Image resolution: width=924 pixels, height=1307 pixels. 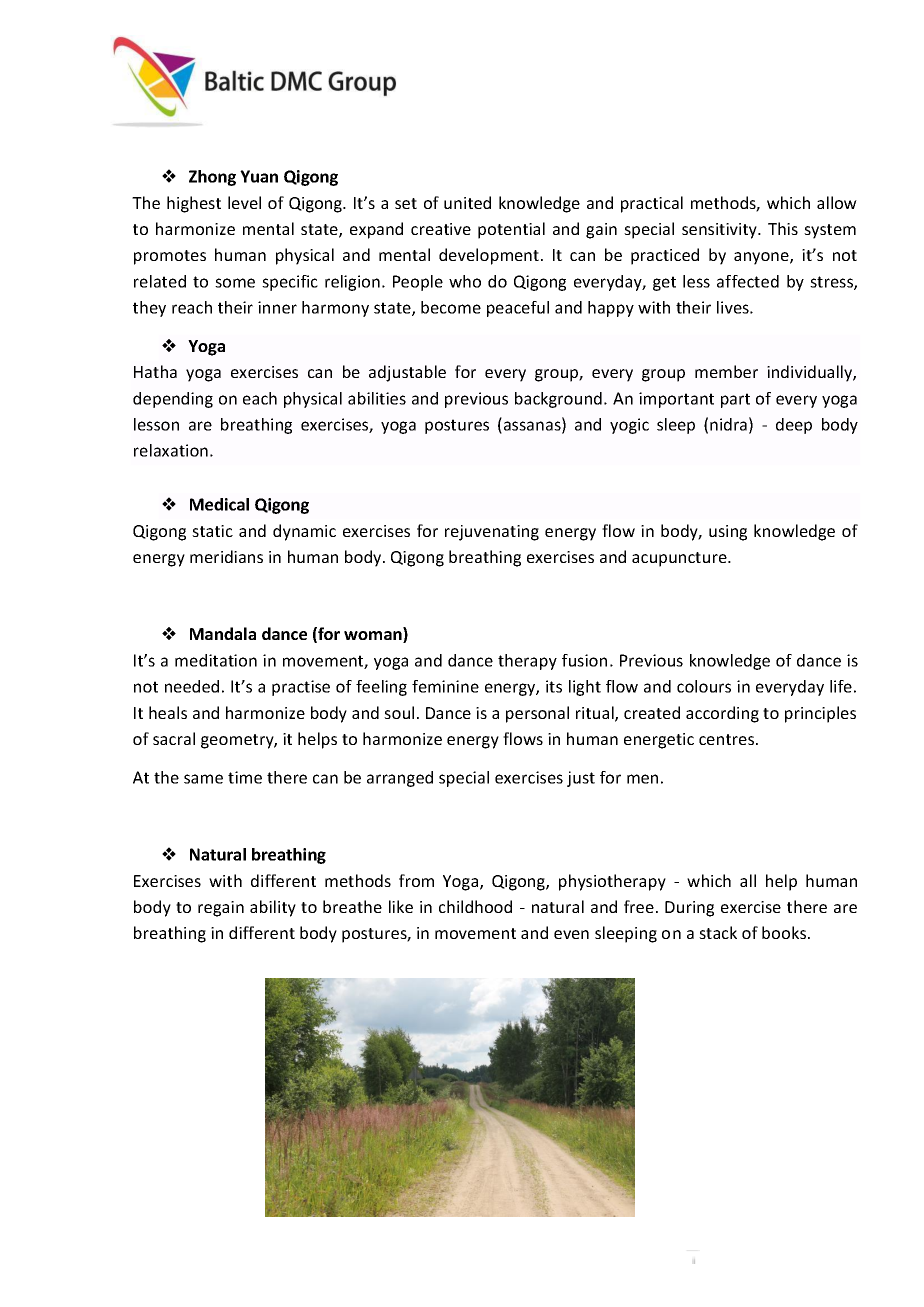 I want to click on united, so click(x=467, y=202).
